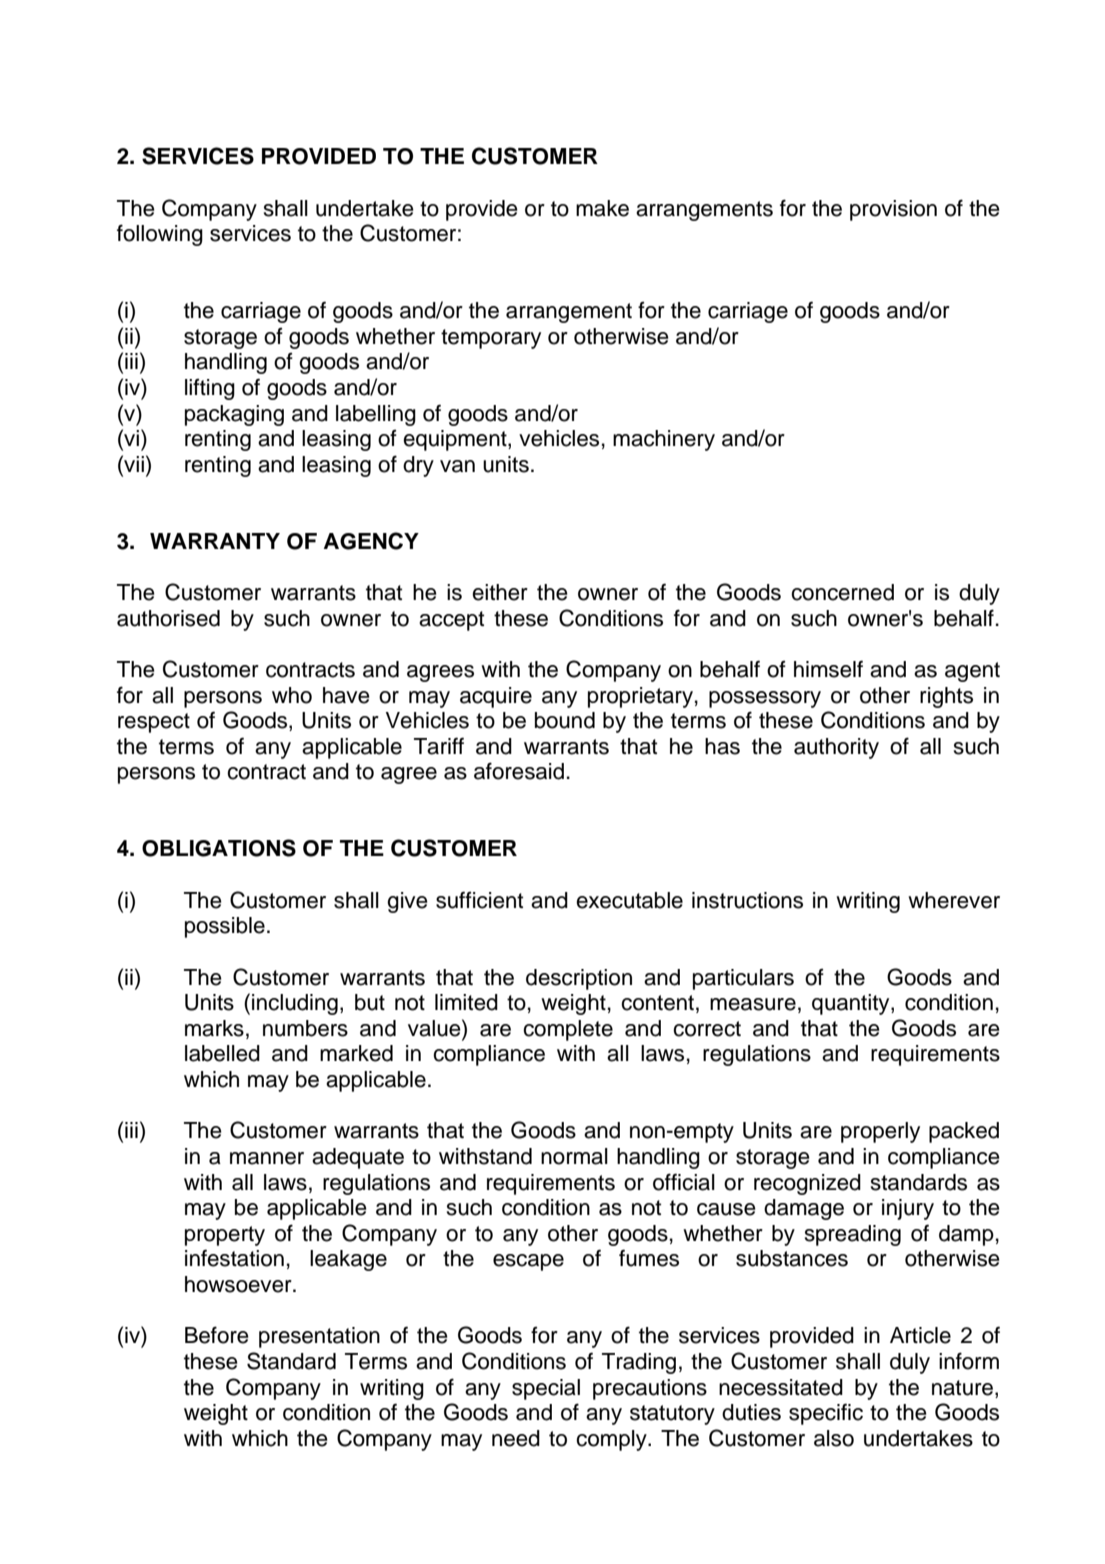 The image size is (1105, 1564). I want to click on marks, so click(214, 1028).
